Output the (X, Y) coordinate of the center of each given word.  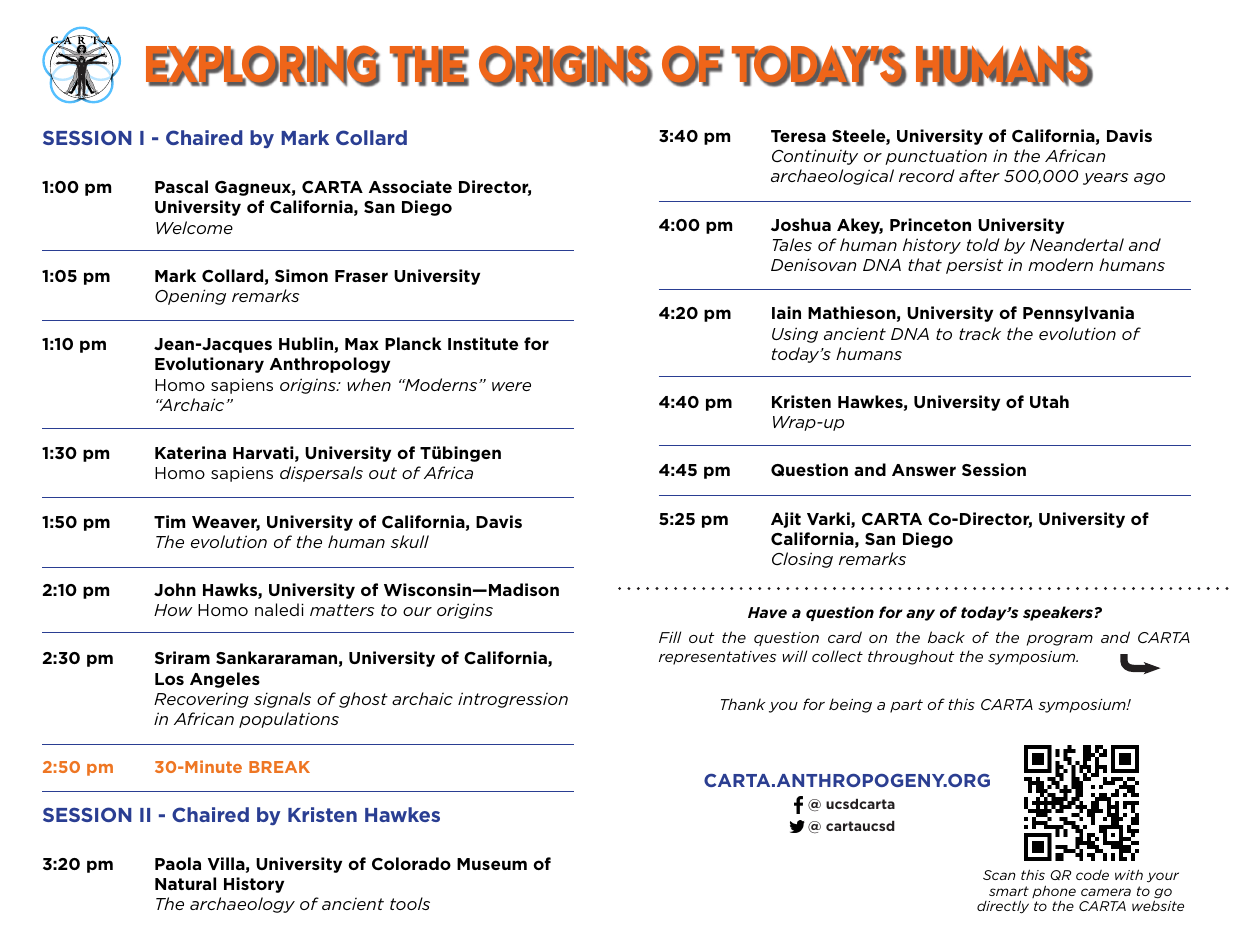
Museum (492, 864)
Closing (802, 560)
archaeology (242, 905)
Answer (924, 470)
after (979, 175)
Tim (169, 521)
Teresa (798, 136)
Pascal (181, 186)
